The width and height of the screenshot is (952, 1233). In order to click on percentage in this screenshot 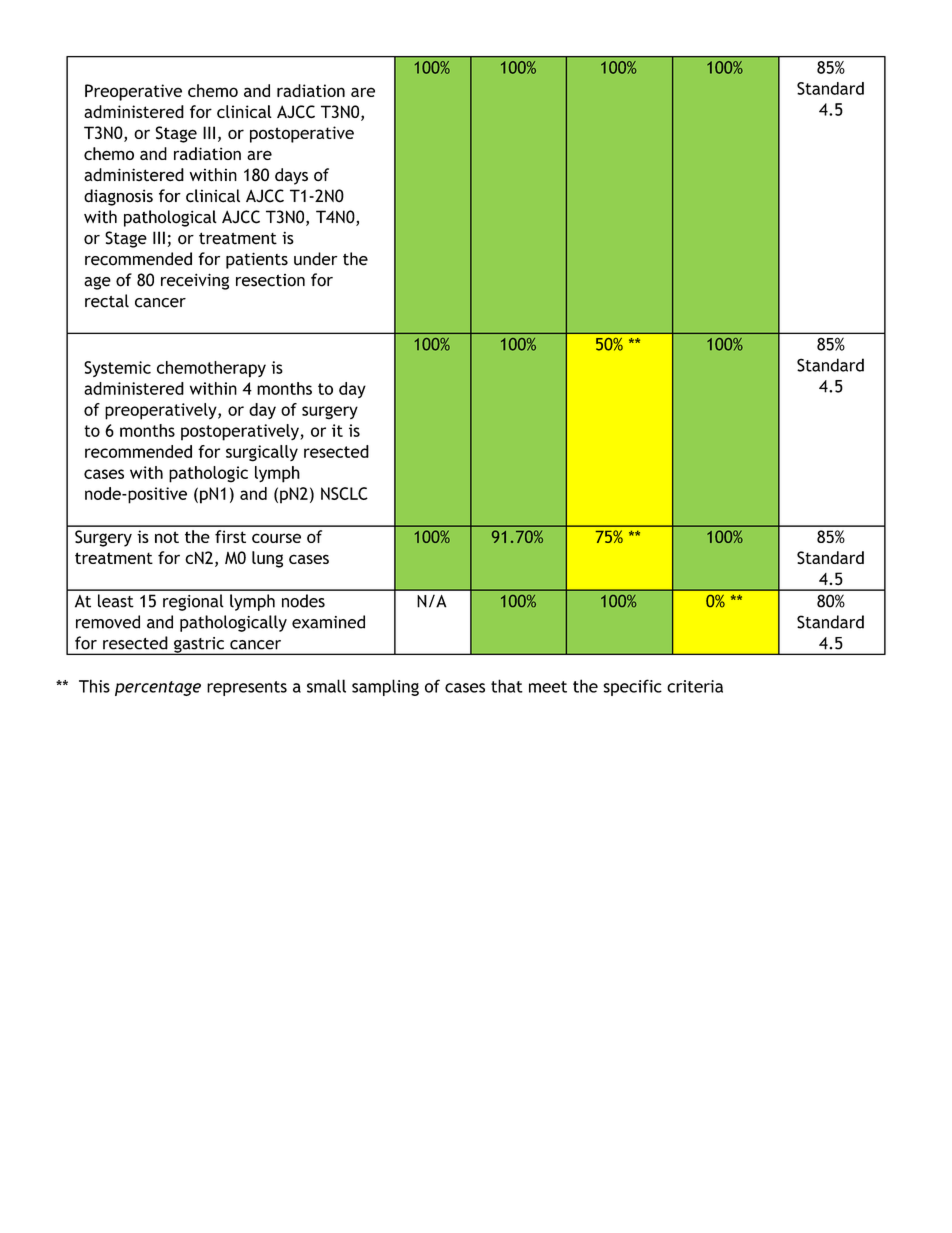, I will do `click(158, 688)`.
